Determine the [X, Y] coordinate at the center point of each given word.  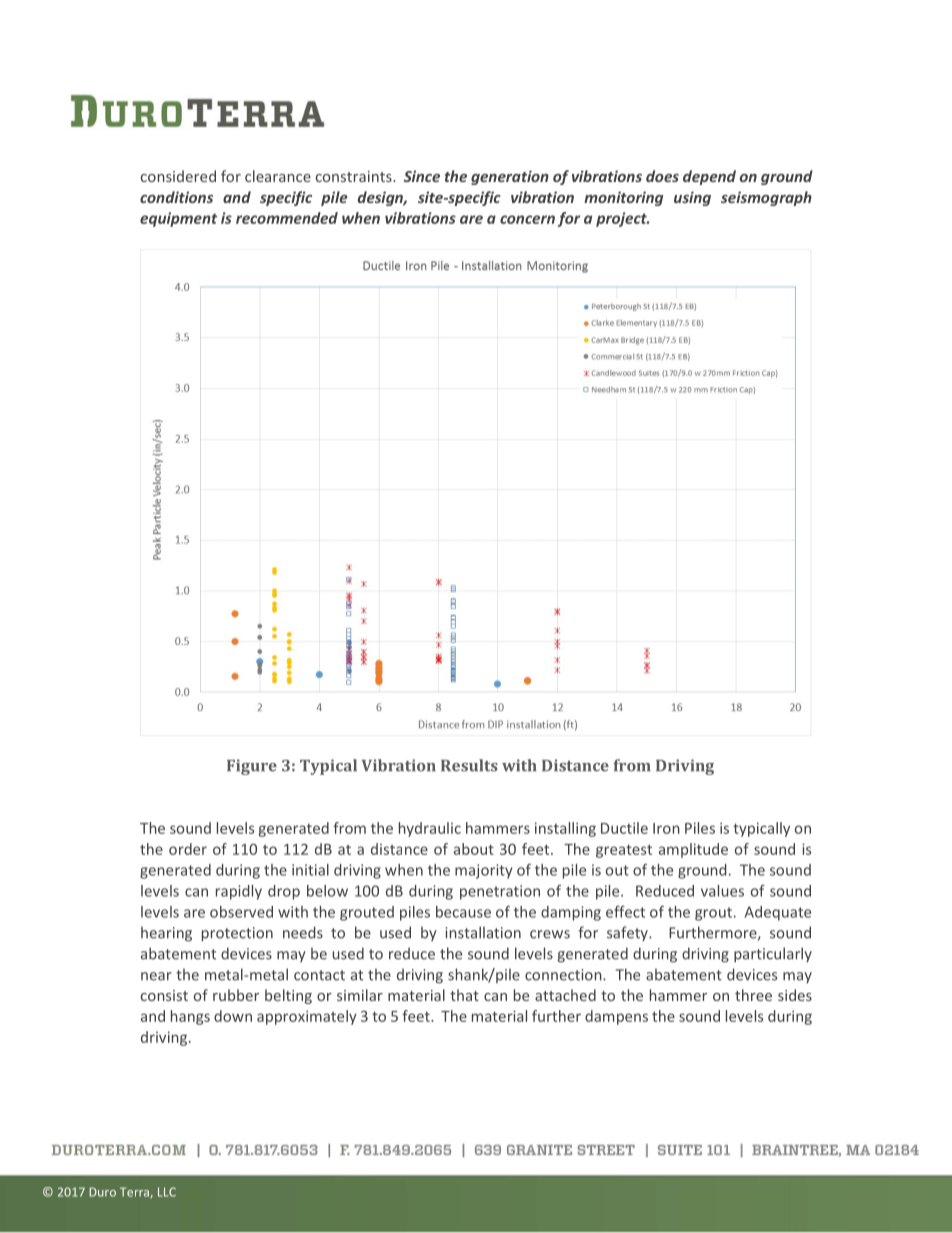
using [692, 198]
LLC [167, 1192]
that [464, 995]
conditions [176, 197]
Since [422, 176]
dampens [616, 1017]
